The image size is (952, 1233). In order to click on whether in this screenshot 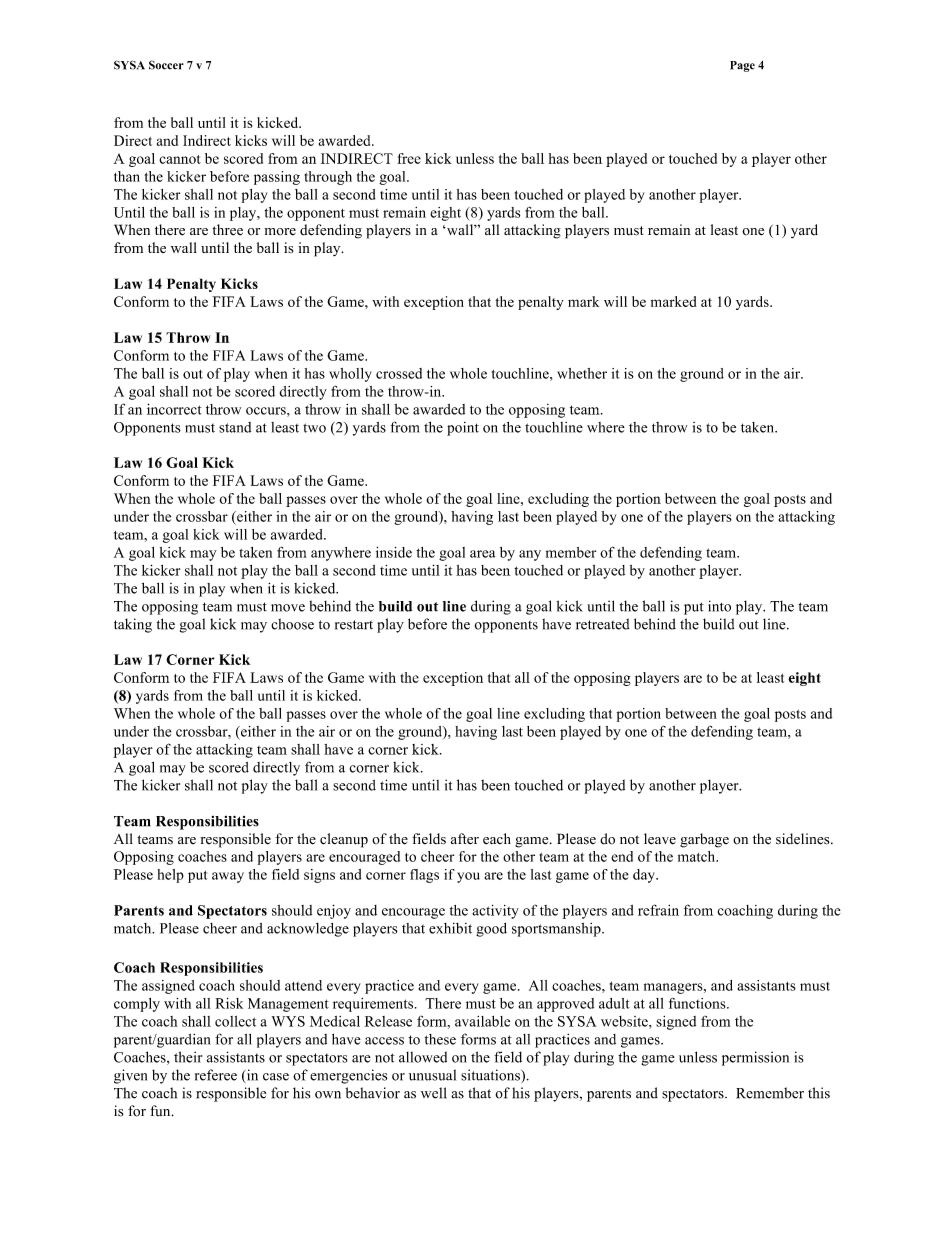, I will do `click(582, 373)`.
